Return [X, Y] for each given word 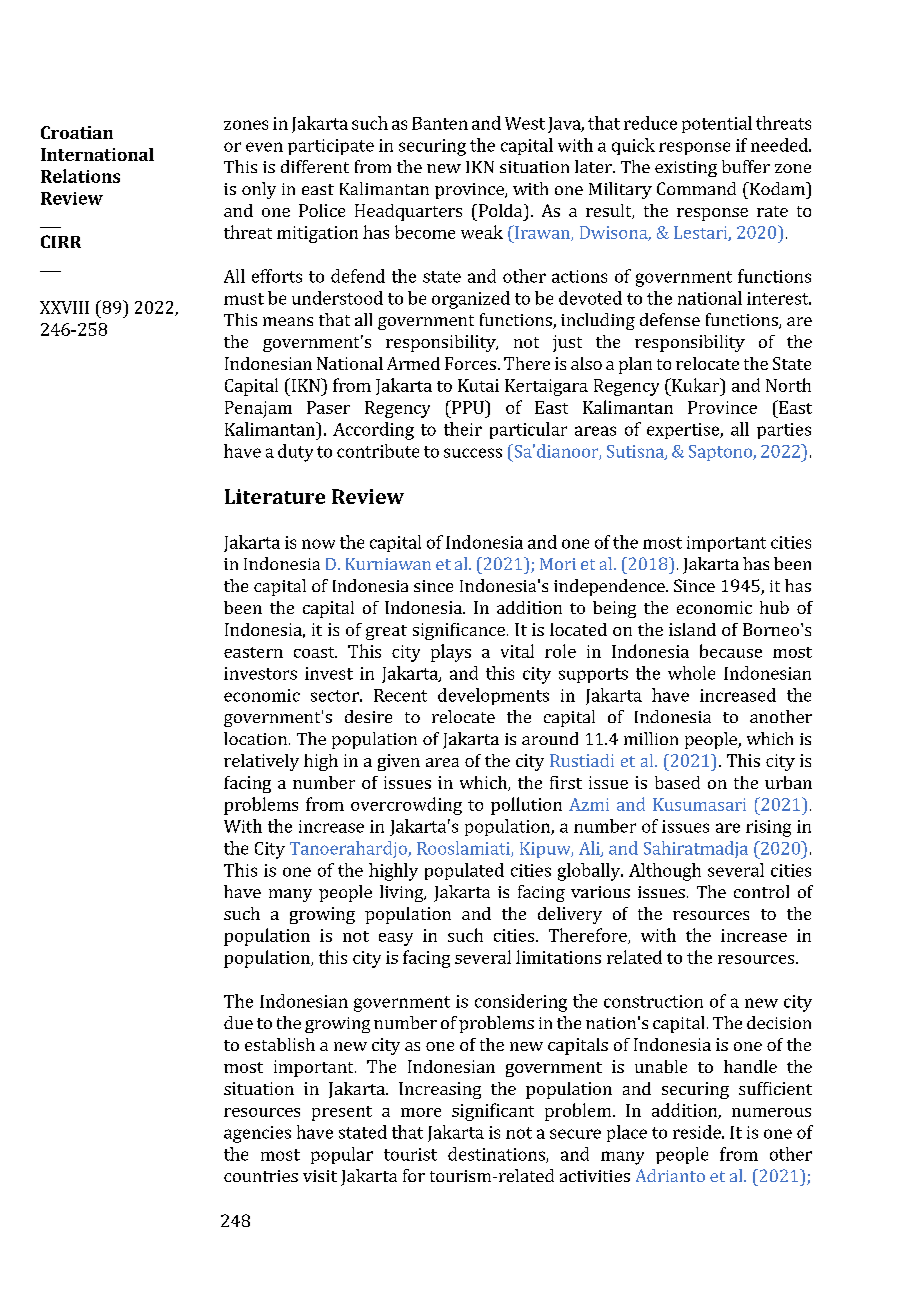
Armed [413, 363]
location [255, 738]
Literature [275, 496]
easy [396, 939]
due [238, 1022]
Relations [80, 176]
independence [610, 587]
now [318, 544]
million [651, 738]
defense [670, 319]
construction [653, 1001]
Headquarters [408, 212]
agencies [257, 1134]
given [399, 762]
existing [686, 169]
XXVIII [64, 307]
